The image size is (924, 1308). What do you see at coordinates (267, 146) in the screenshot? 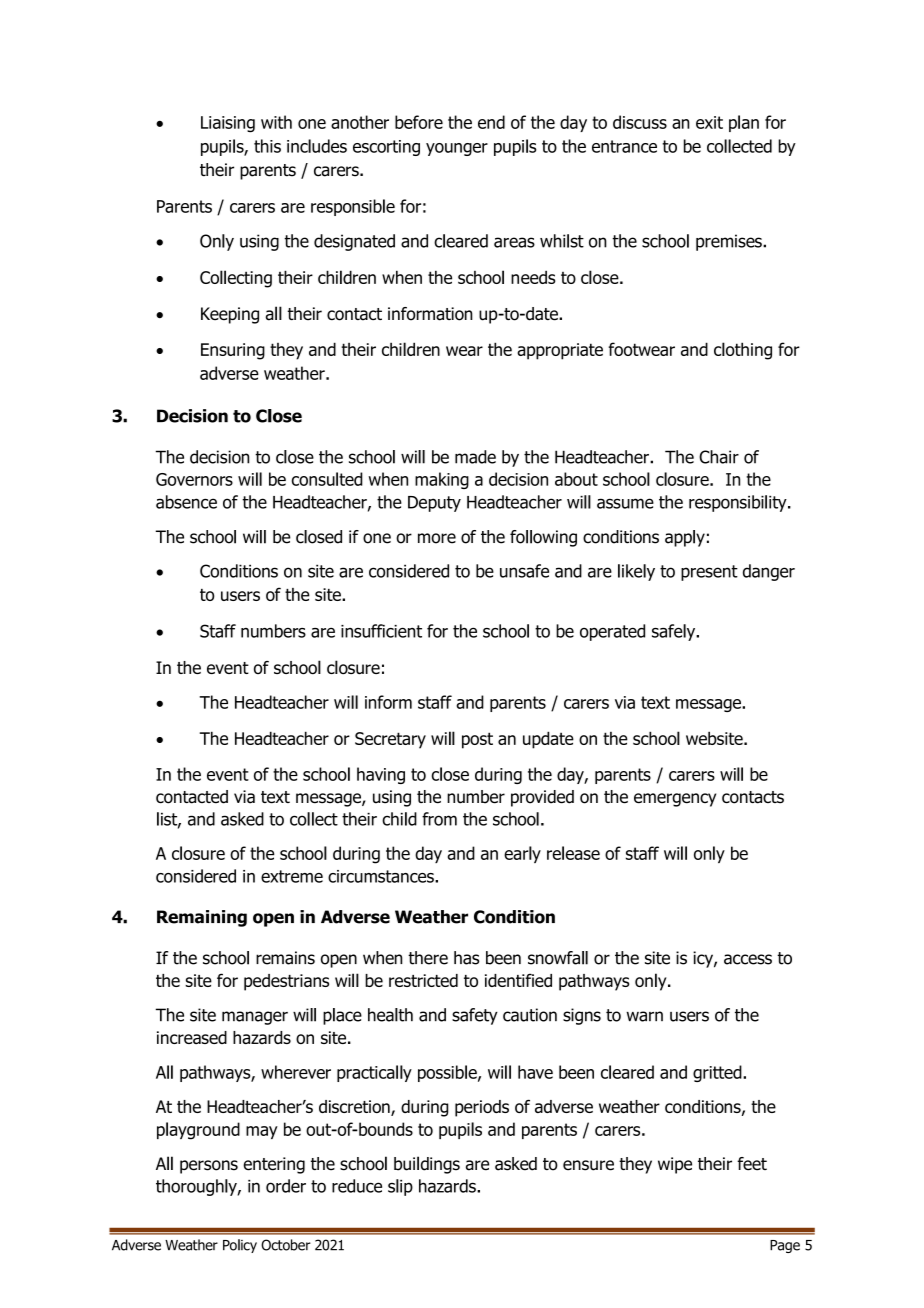
I see `this` at bounding box center [267, 146].
